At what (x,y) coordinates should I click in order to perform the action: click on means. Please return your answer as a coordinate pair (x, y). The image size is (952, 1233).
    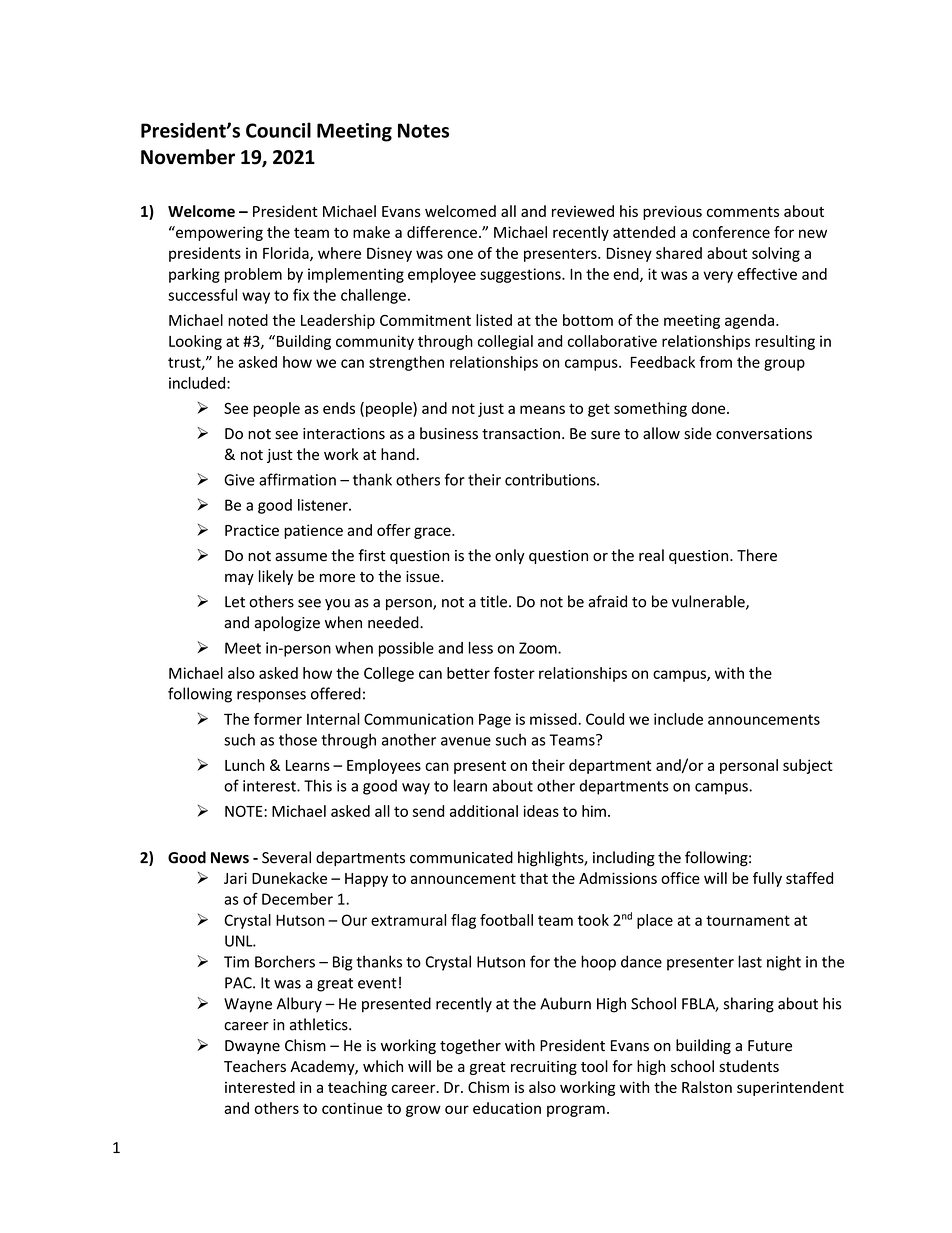
    Looking at the image, I should click on (542, 409).
